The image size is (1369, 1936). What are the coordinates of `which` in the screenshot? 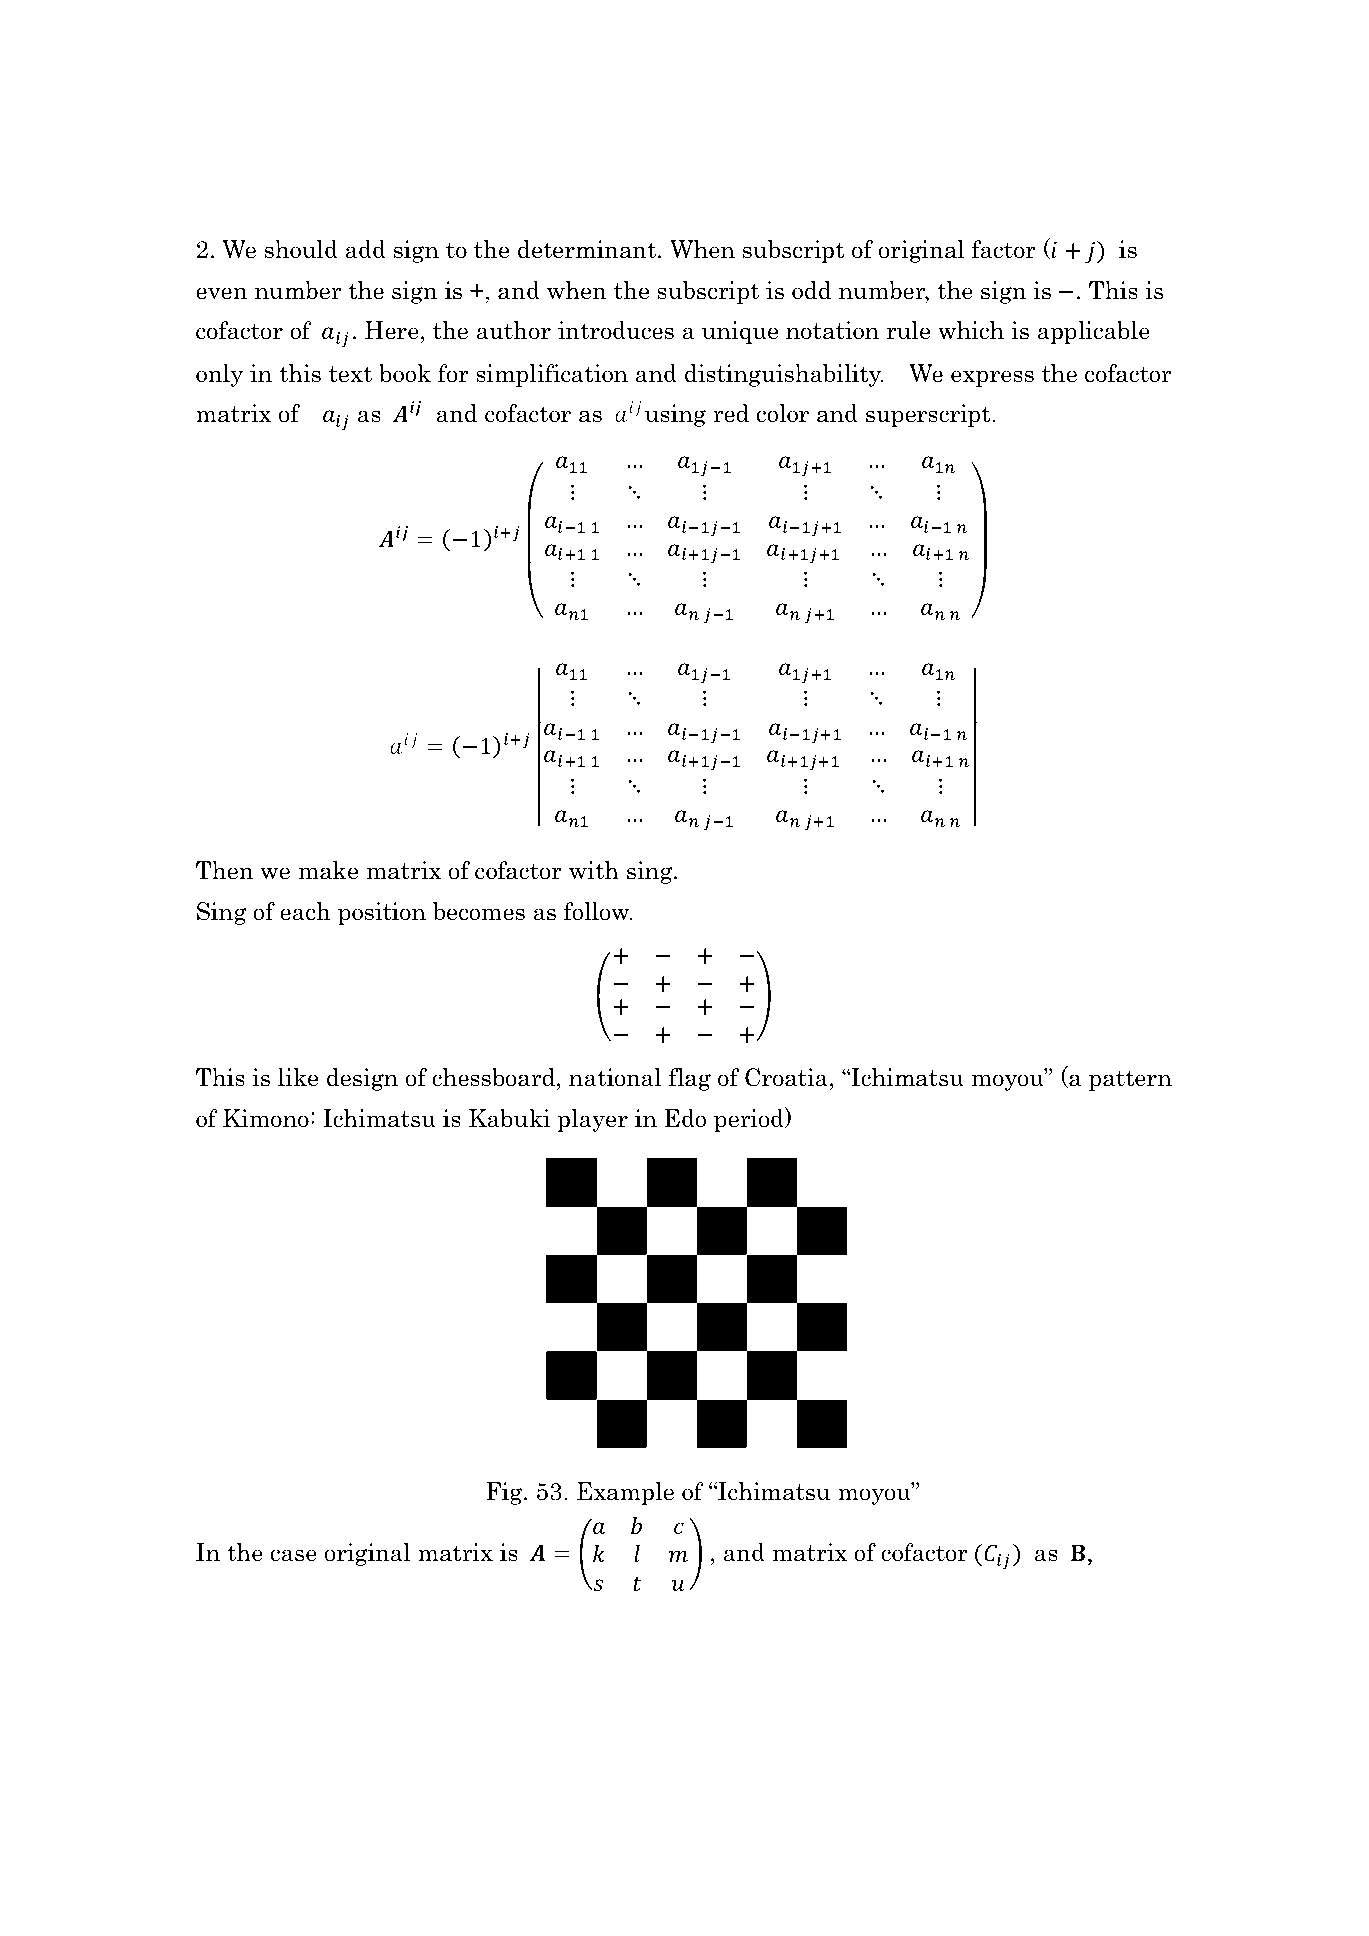 It's located at (971, 330).
